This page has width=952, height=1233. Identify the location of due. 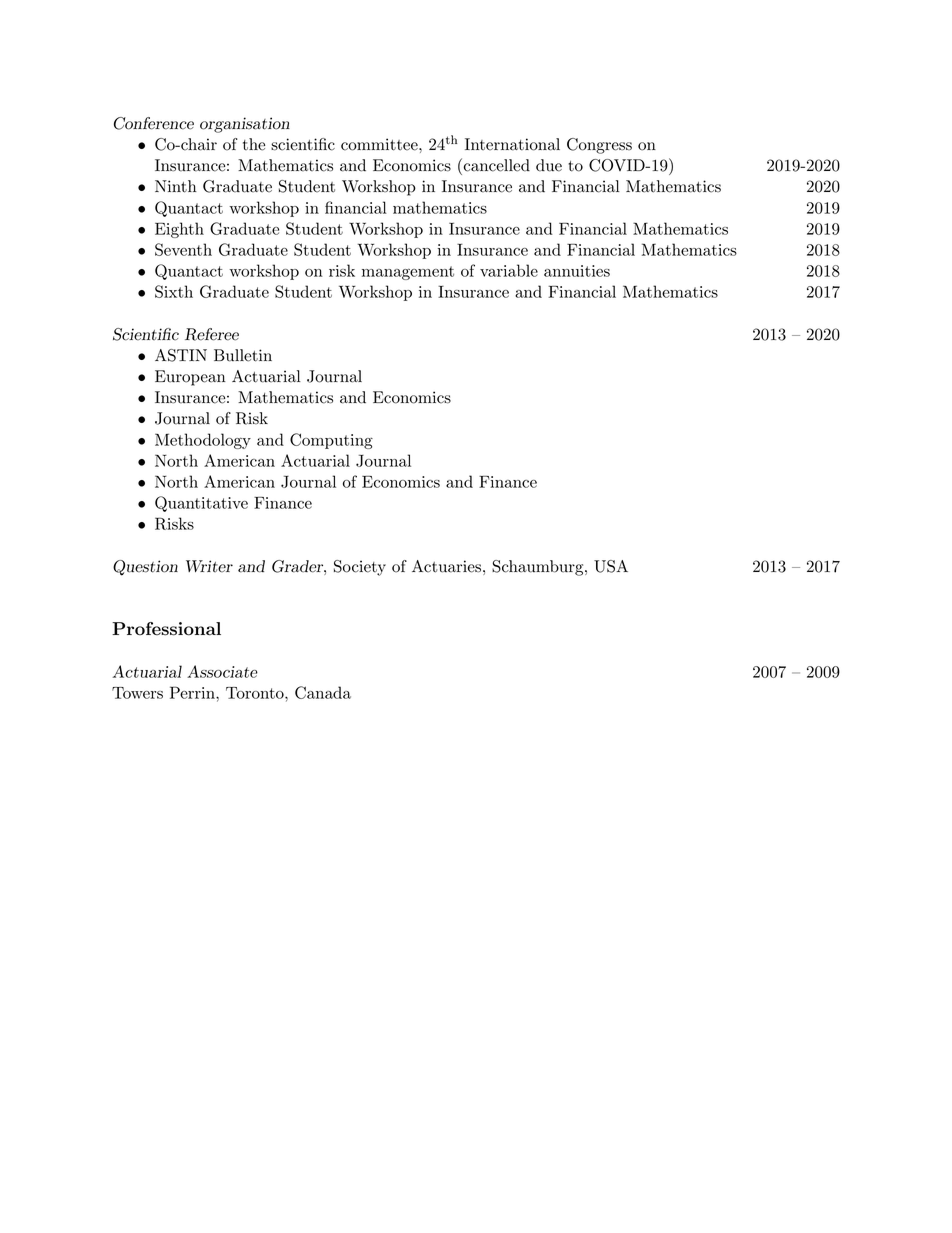
(549, 165).
